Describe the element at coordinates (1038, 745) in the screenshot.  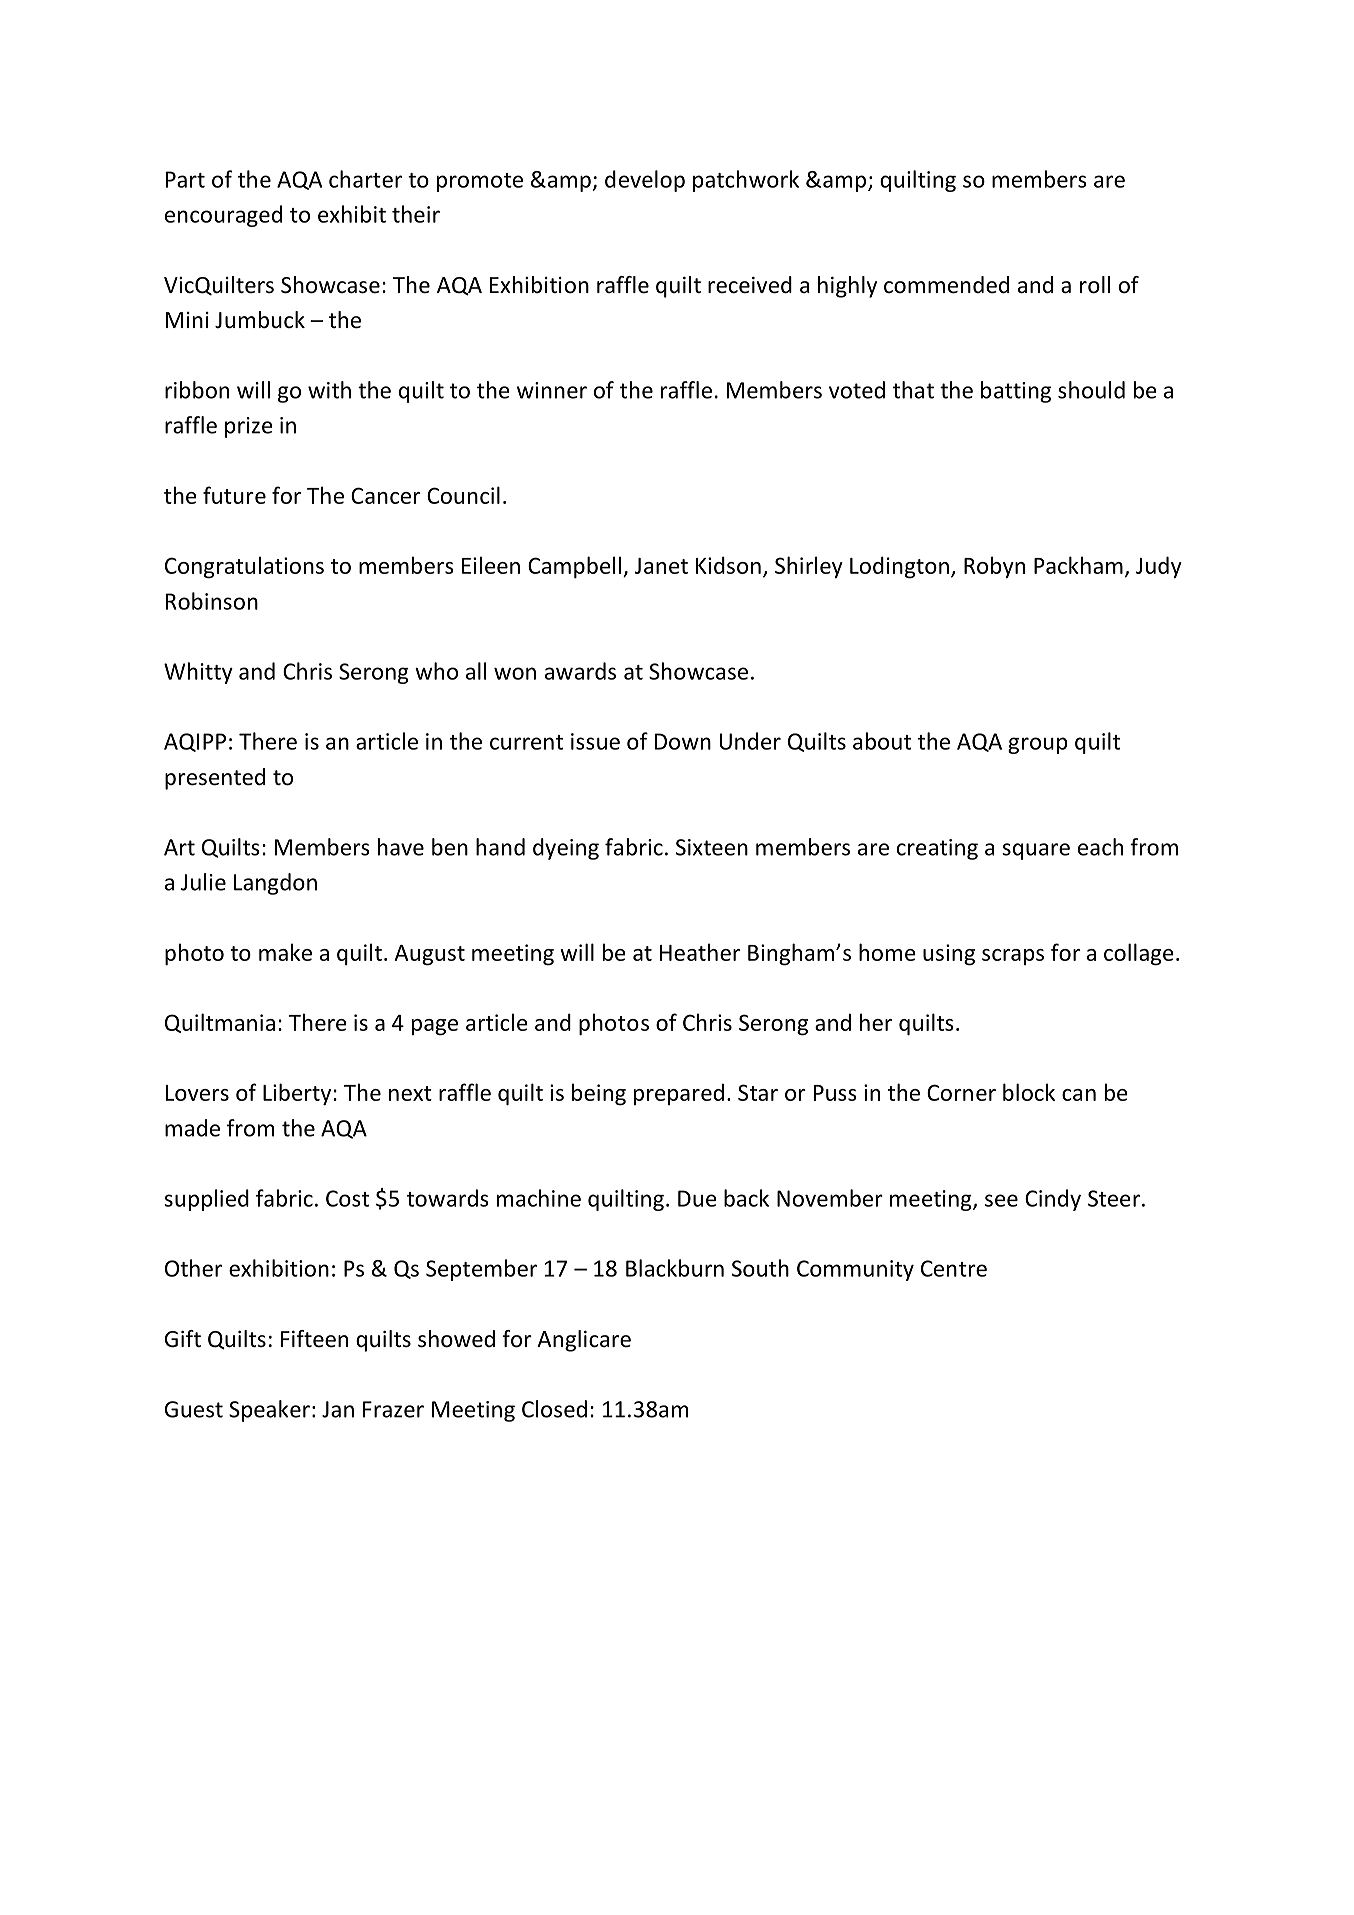
I see `group` at that location.
